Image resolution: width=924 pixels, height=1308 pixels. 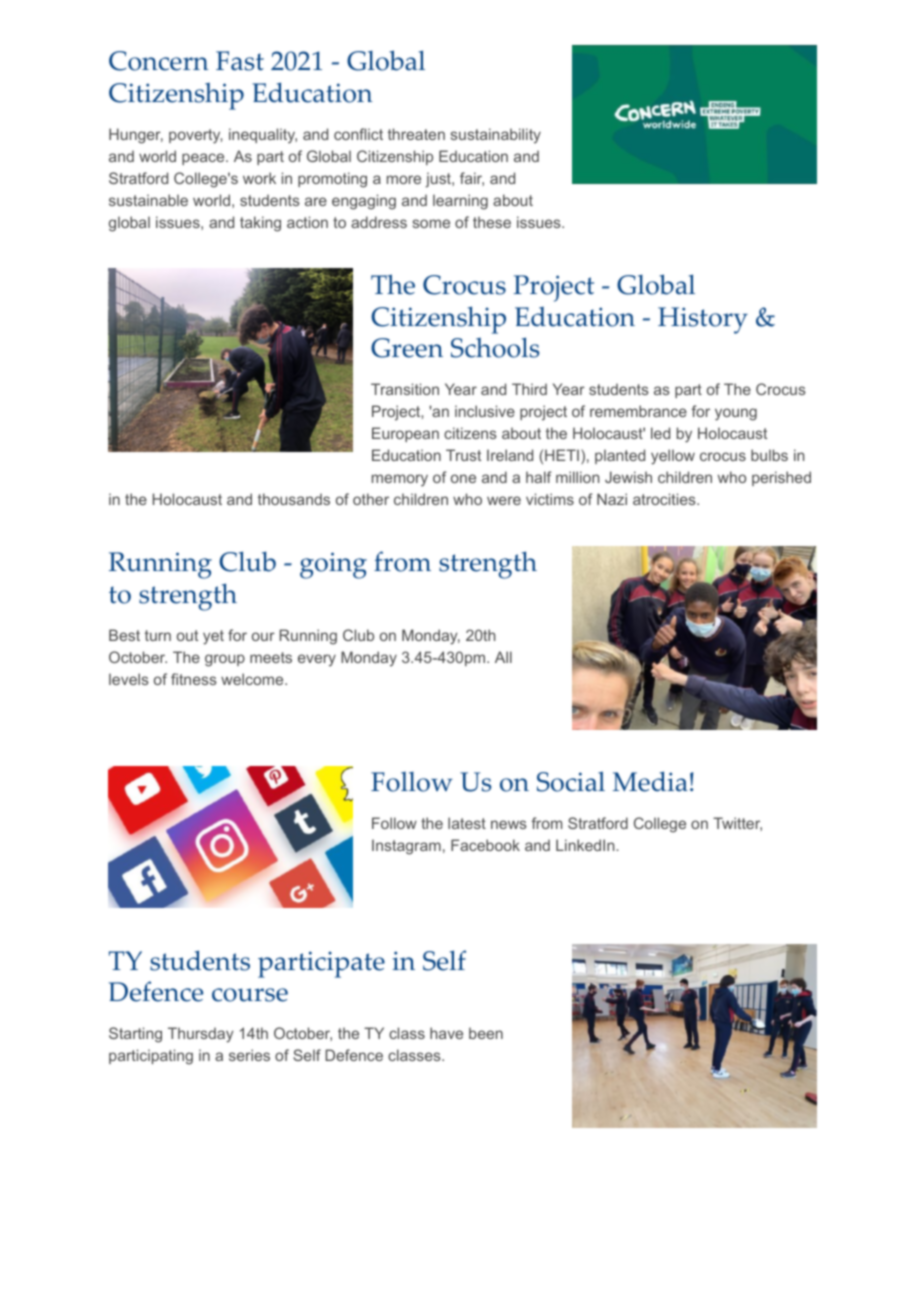 What do you see at coordinates (201, 1035) in the screenshot?
I see `Thursday` at bounding box center [201, 1035].
